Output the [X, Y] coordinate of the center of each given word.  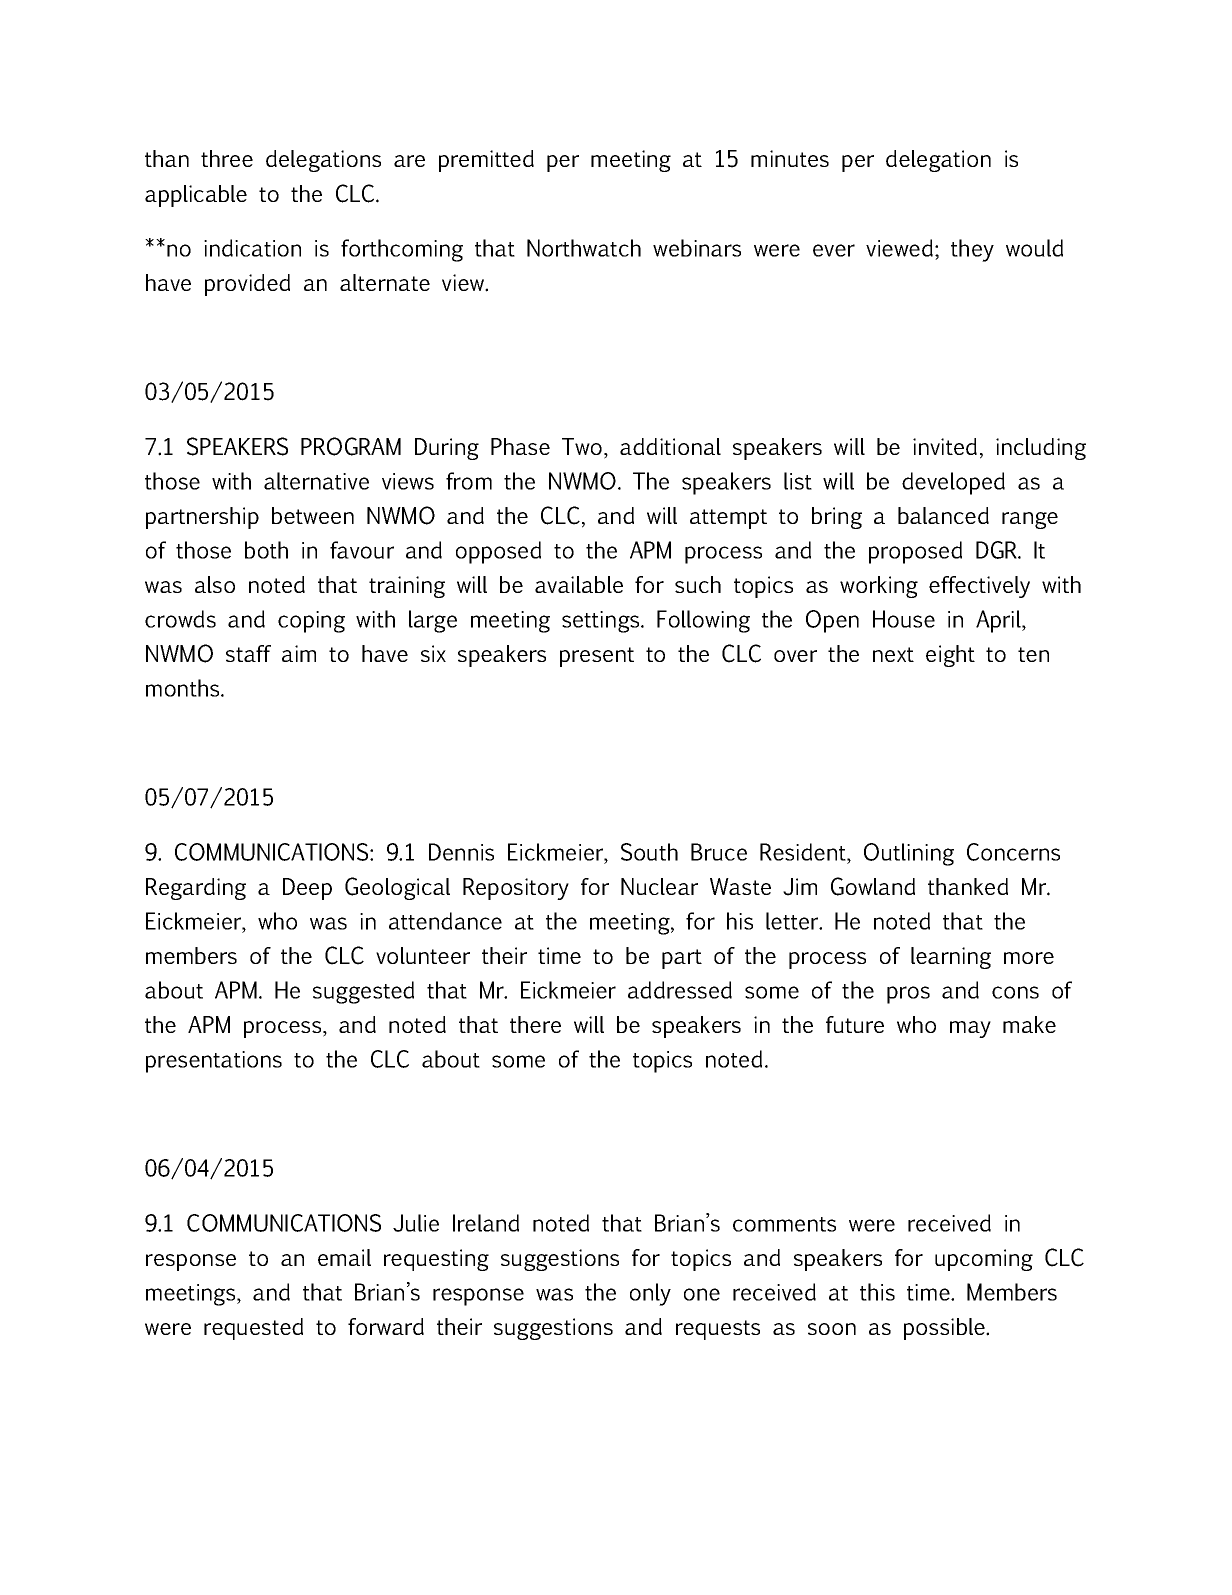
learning [951, 958]
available [579, 584]
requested [253, 1329]
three [227, 158]
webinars [697, 248]
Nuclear [659, 886]
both [266, 550]
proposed [915, 552]
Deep [307, 889]
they [972, 250]
